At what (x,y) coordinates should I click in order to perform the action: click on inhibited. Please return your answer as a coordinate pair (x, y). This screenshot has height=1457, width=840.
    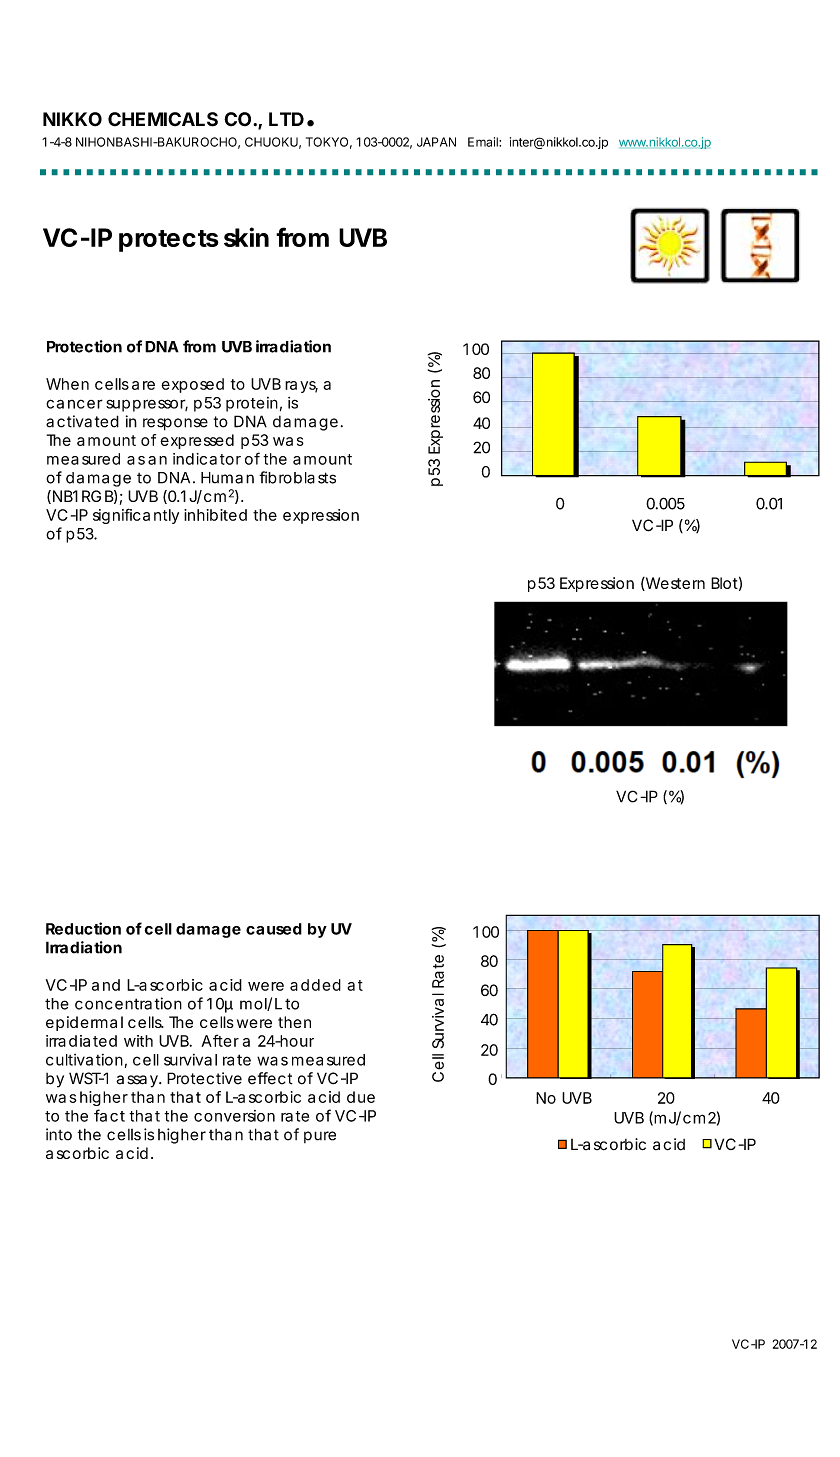
    Looking at the image, I should click on (215, 515).
